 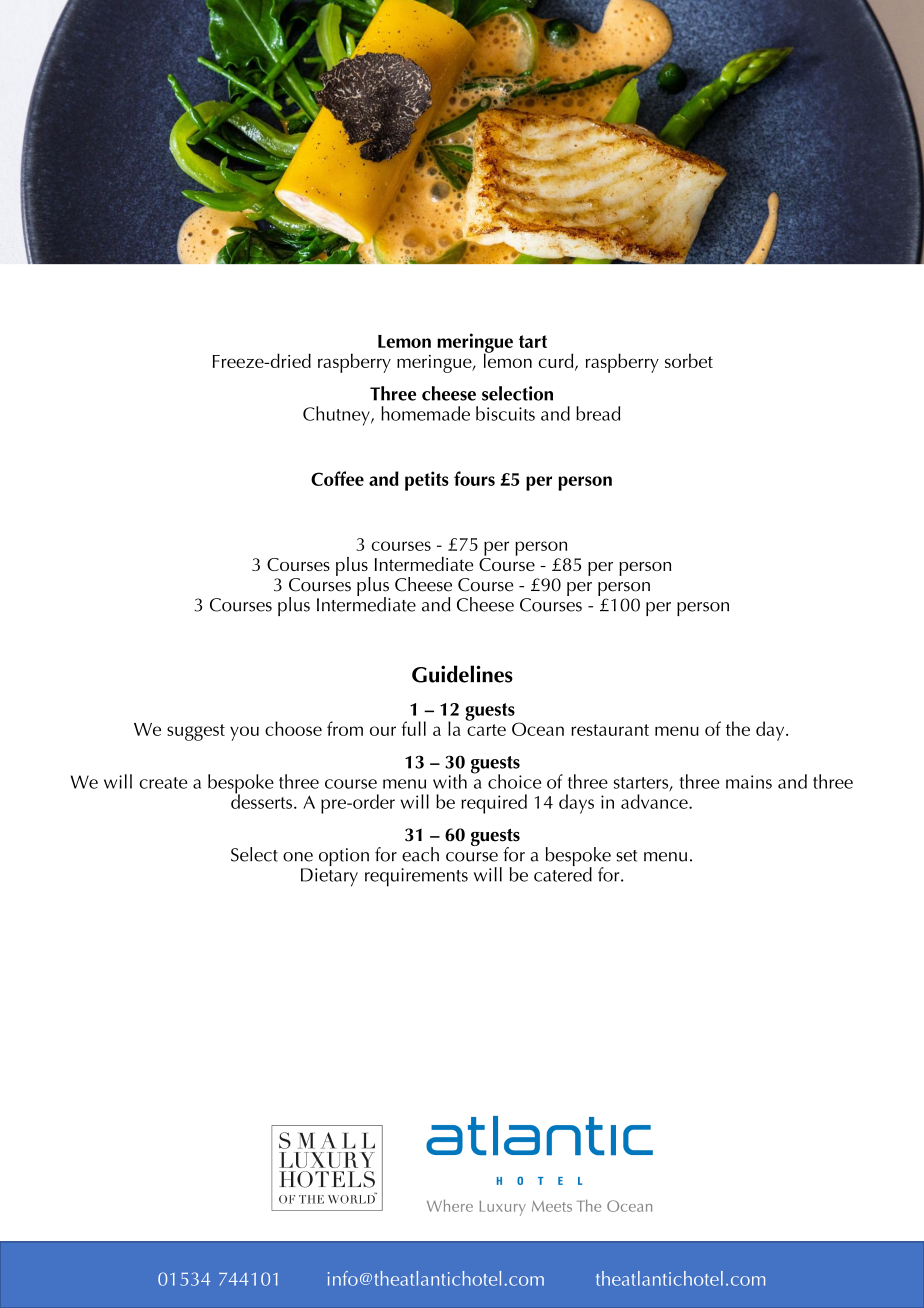 I want to click on choose, so click(x=293, y=728).
